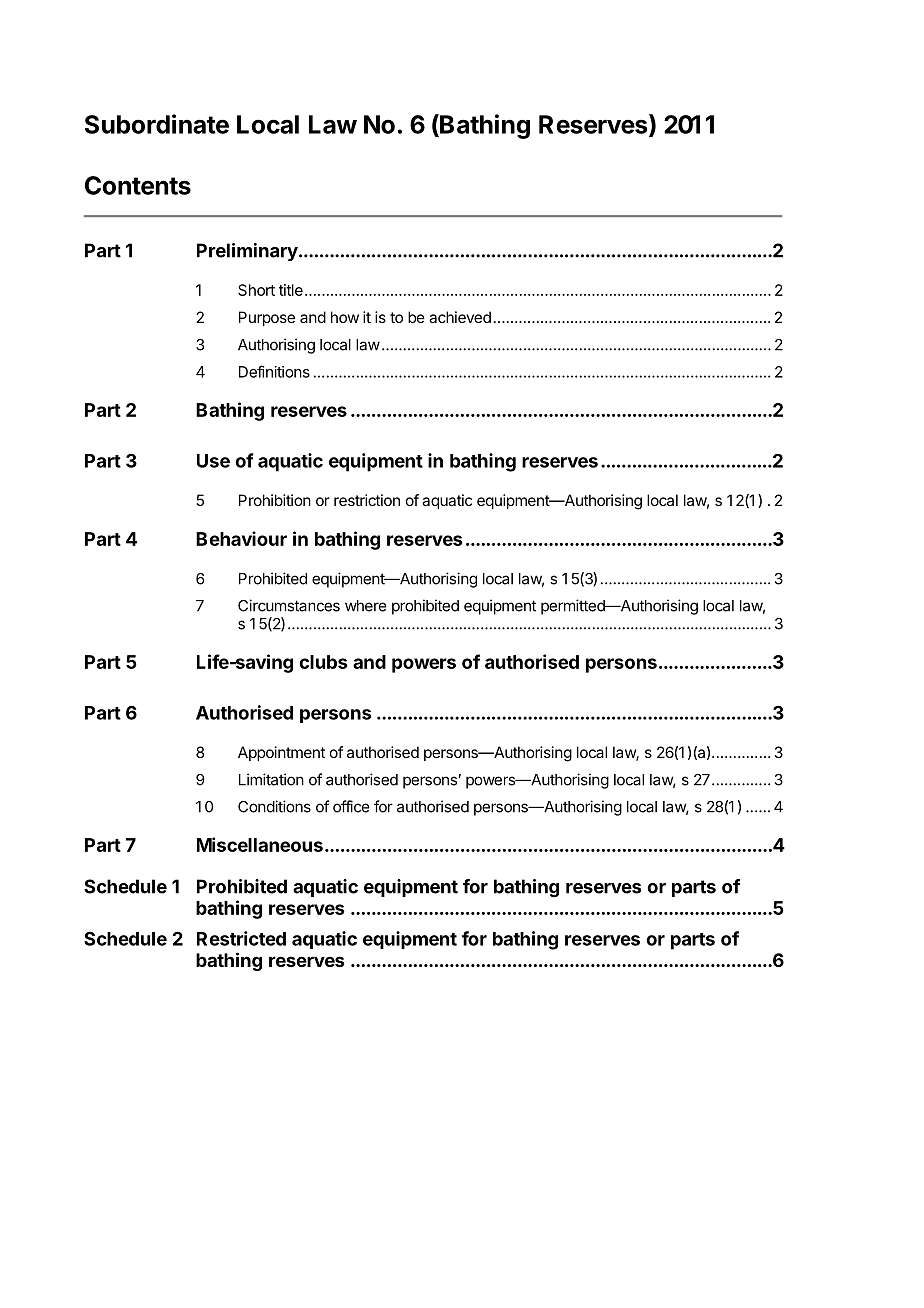 This image has height=1308, width=924. I want to click on Conditions, so click(274, 806).
